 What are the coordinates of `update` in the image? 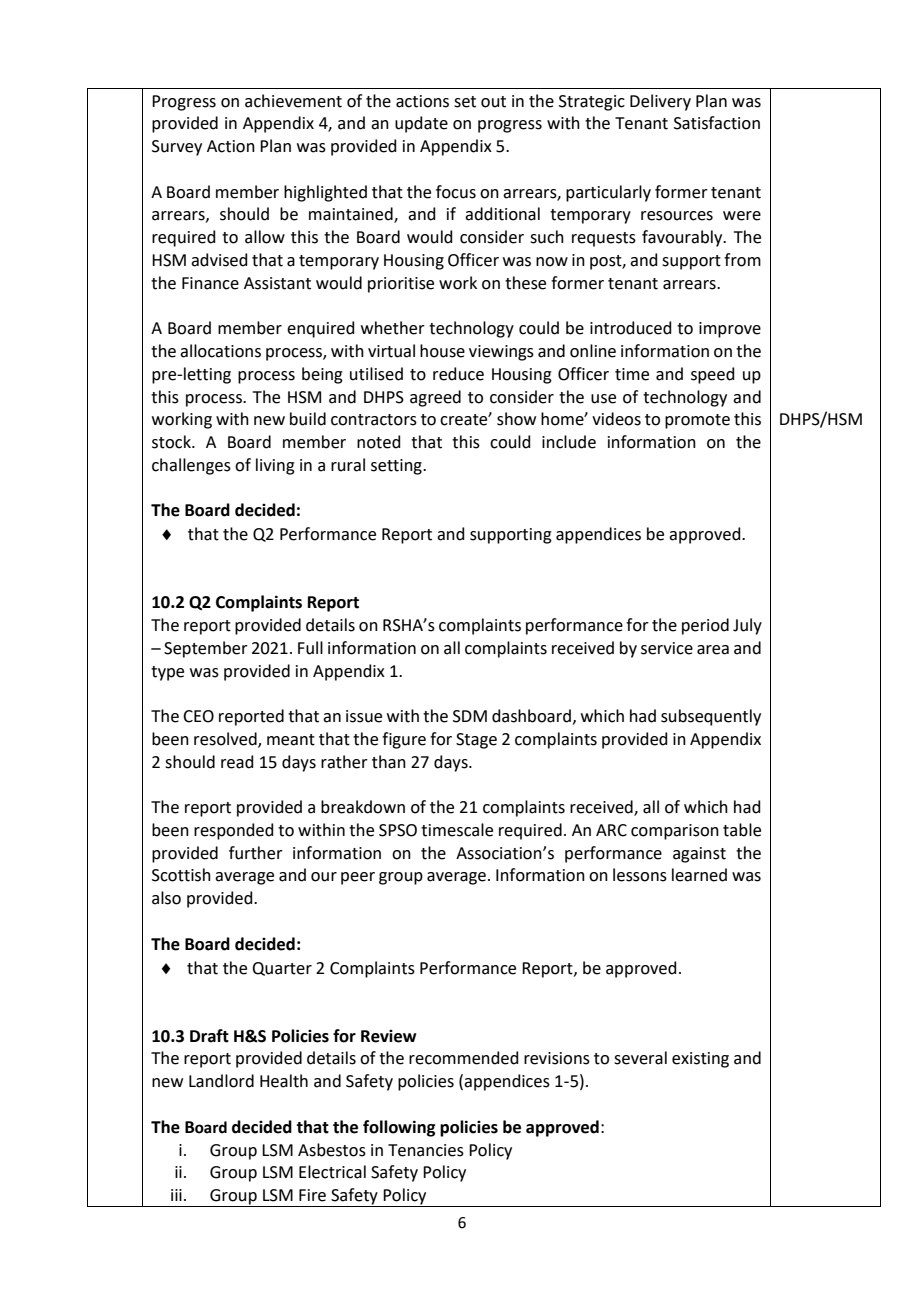 It's located at (421, 124).
